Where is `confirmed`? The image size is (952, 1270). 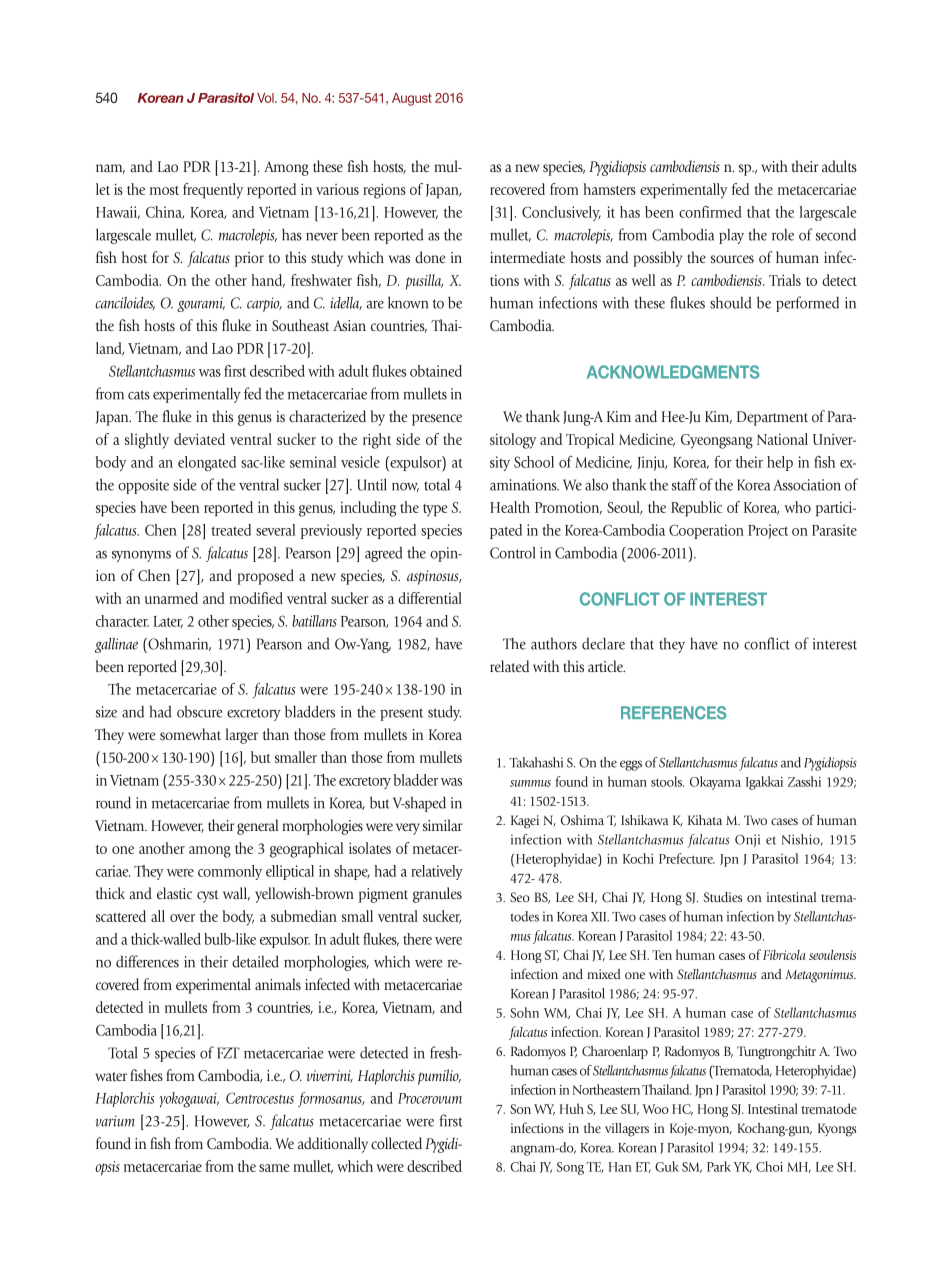
confirmed is located at coordinates (710, 212).
